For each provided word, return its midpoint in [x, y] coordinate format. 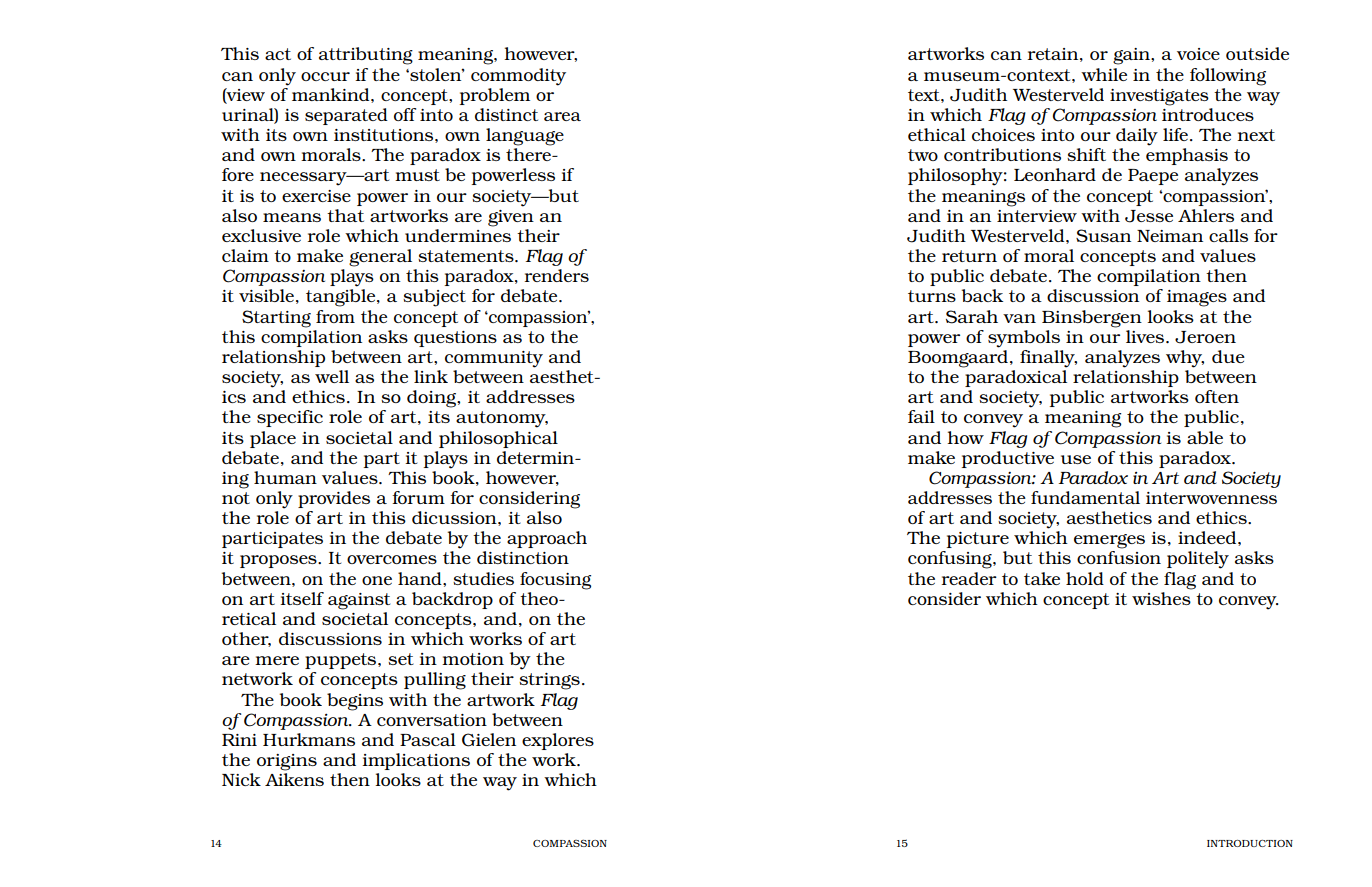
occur [325, 76]
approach [547, 539]
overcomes [392, 559]
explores [558, 741]
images [1197, 298]
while [1104, 74]
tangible [342, 298]
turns [932, 296]
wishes [1161, 598]
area [562, 116]
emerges [1109, 541]
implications [416, 761]
